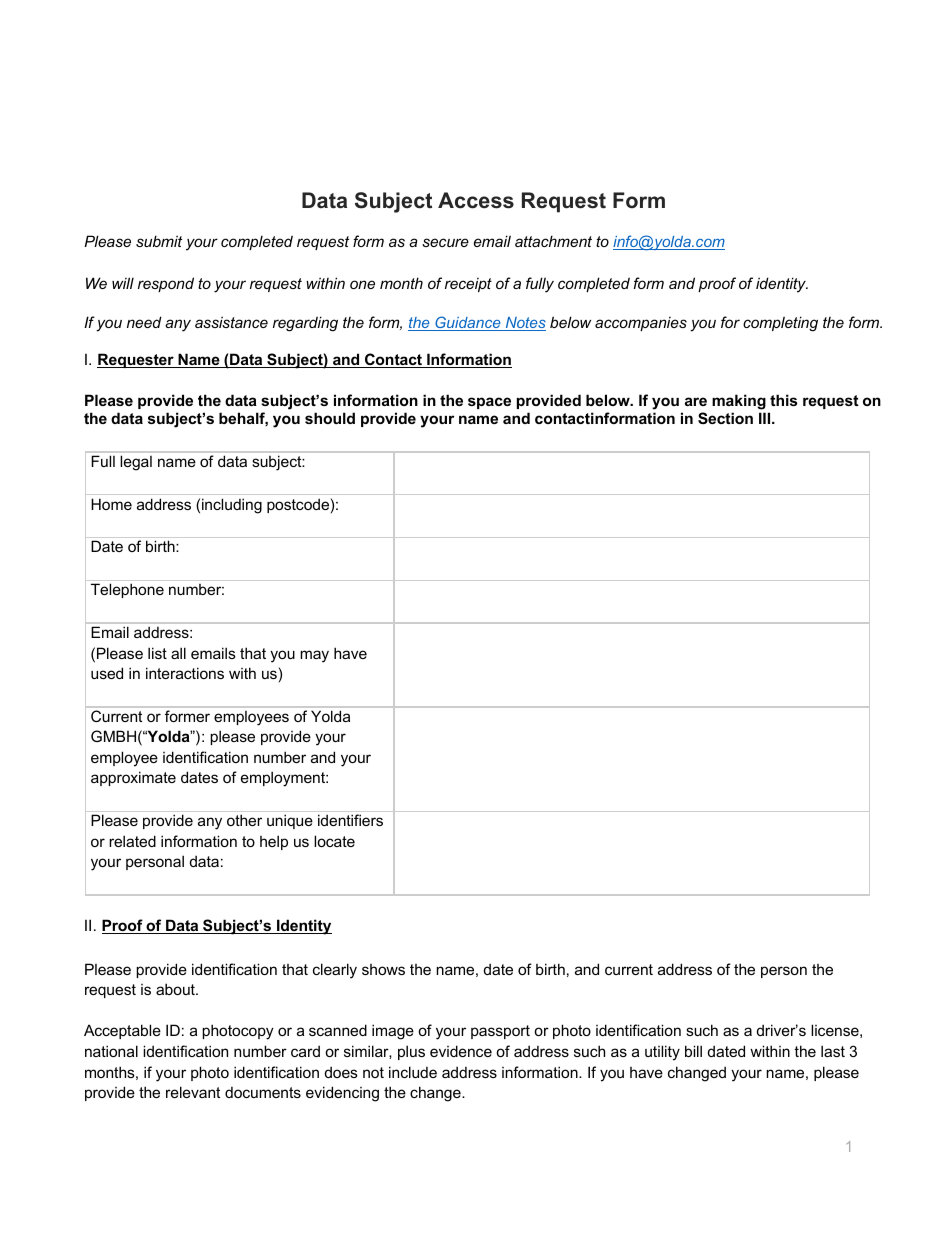 The width and height of the screenshot is (952, 1233). I want to click on identifiers, so click(350, 820).
